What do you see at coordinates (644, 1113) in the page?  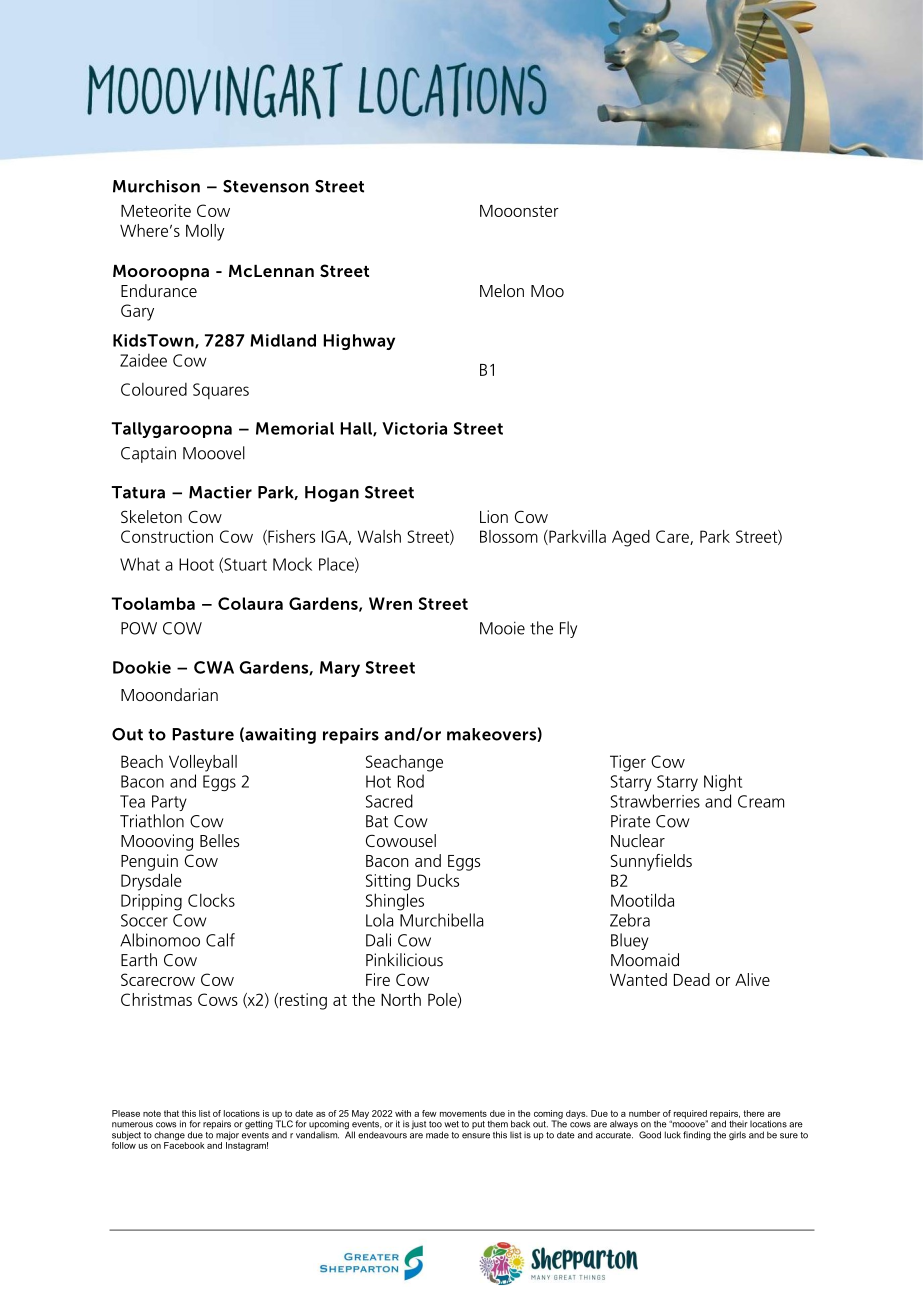 I see `number` at bounding box center [644, 1113].
